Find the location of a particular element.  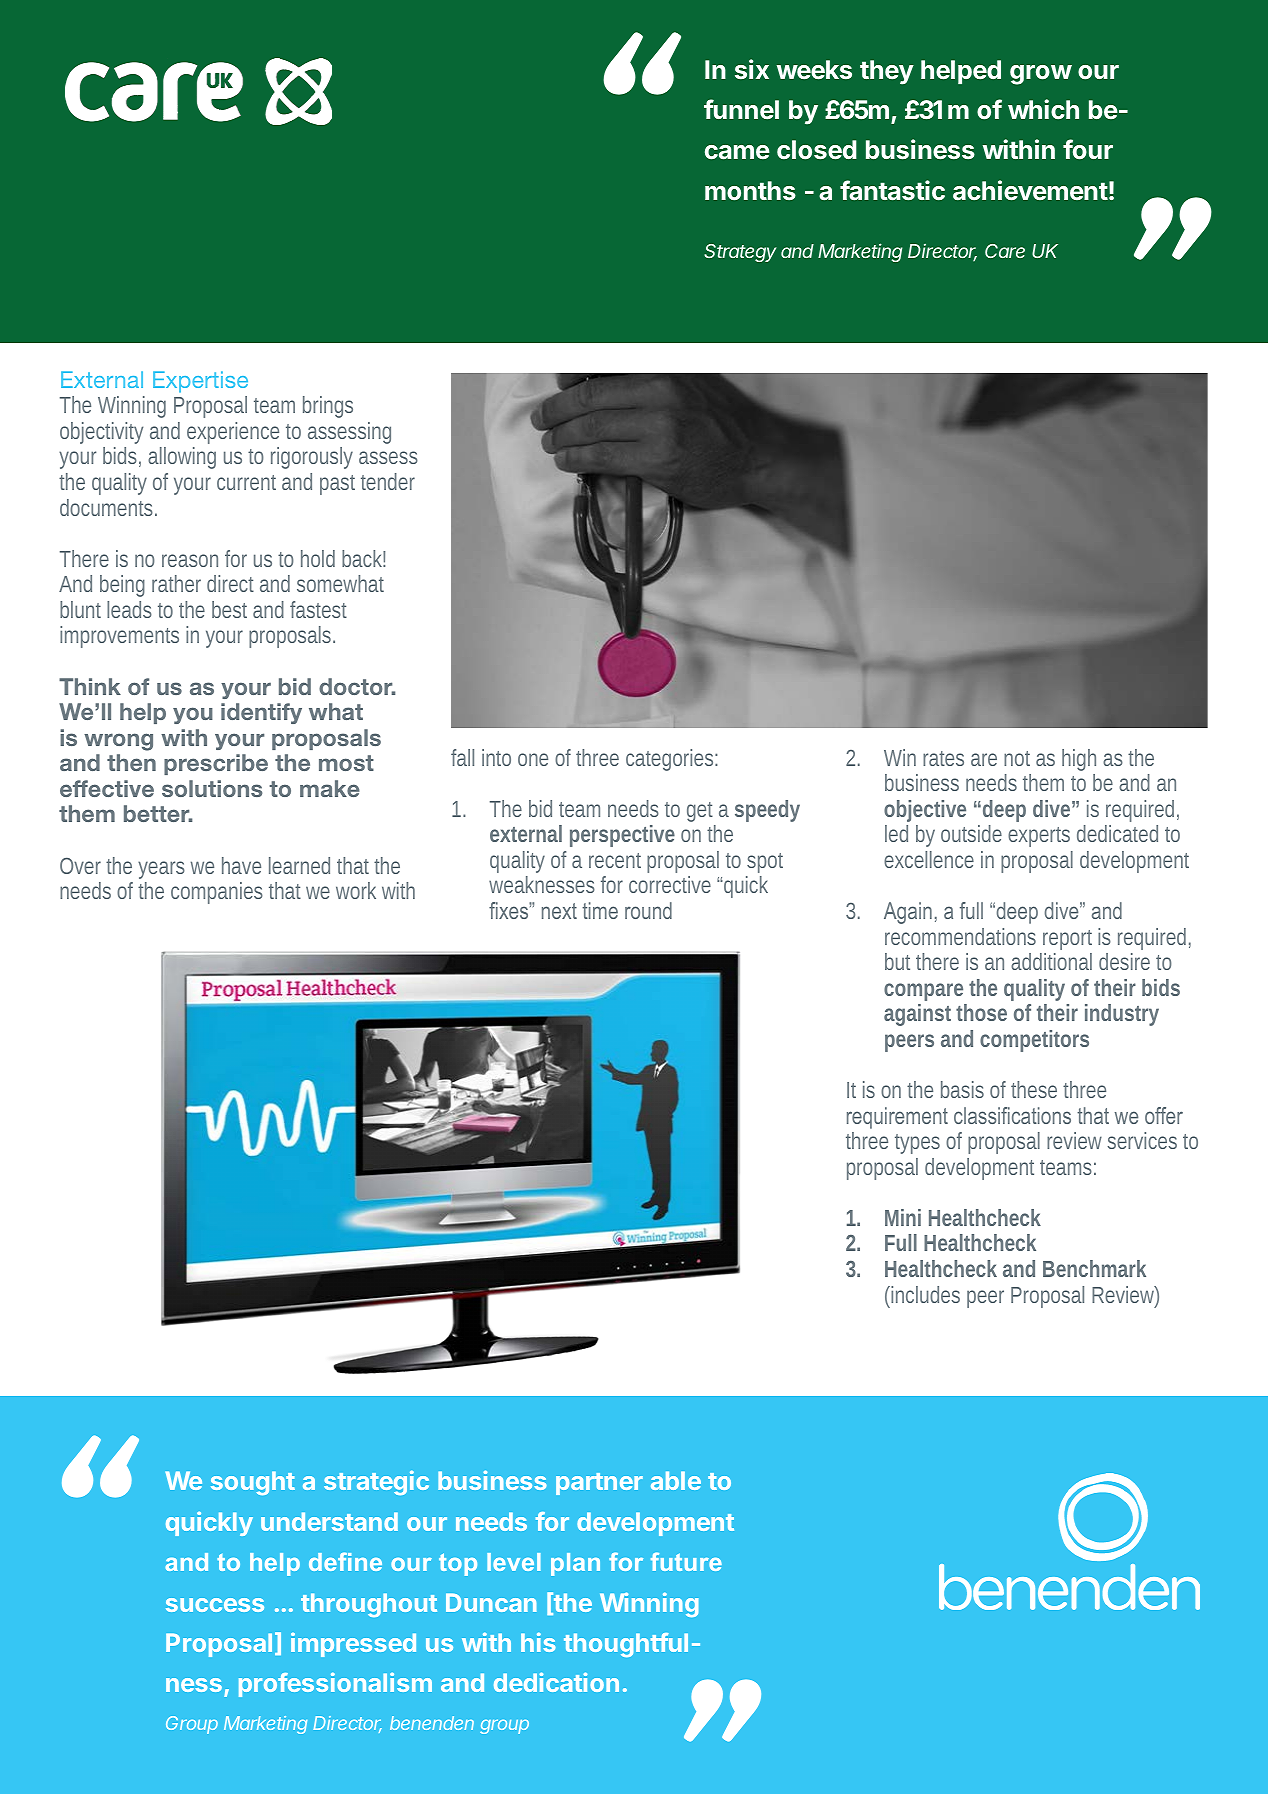

his is located at coordinates (538, 1642).
